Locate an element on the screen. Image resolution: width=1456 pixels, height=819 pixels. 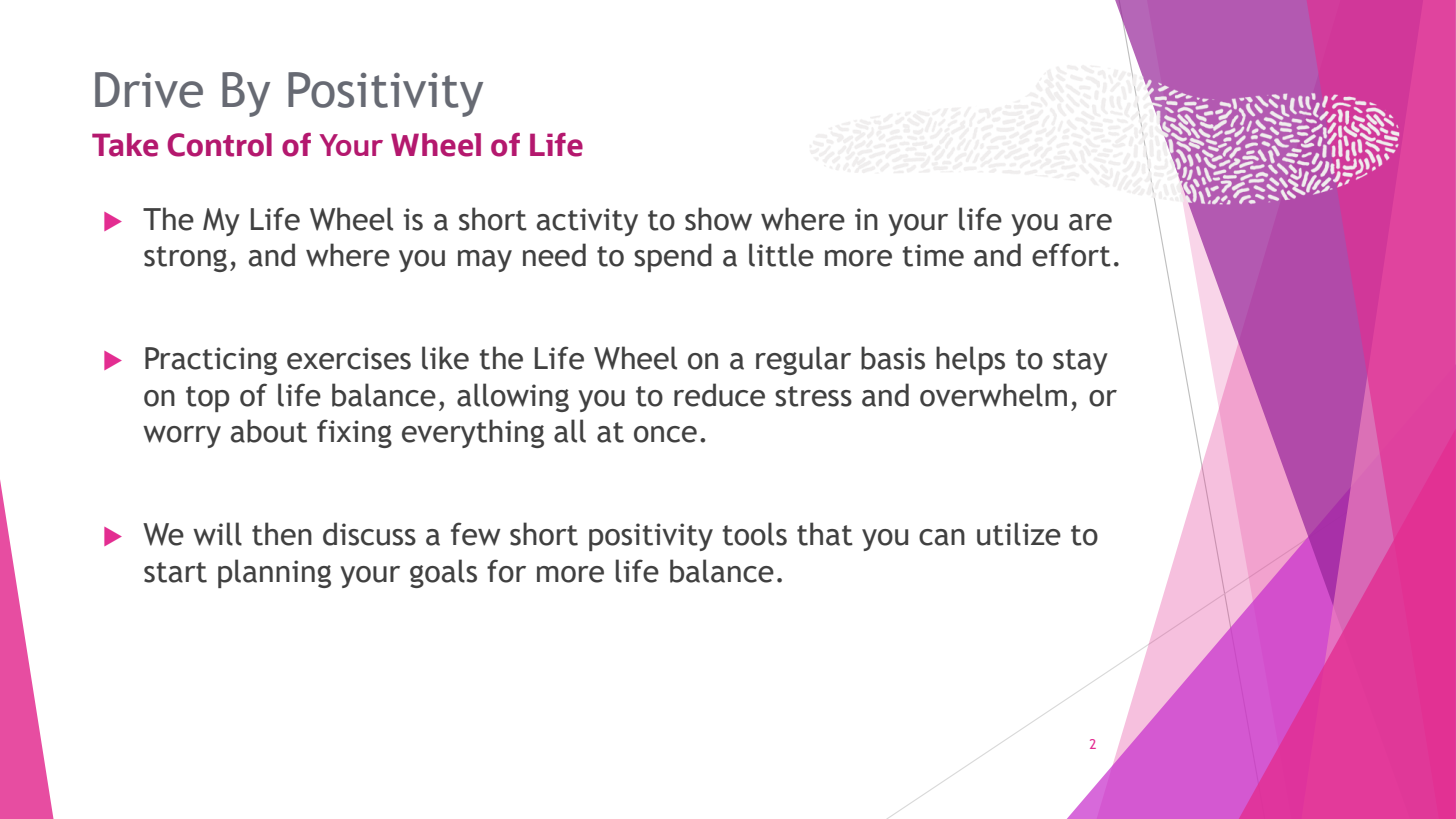
Practicing is located at coordinates (211, 361).
